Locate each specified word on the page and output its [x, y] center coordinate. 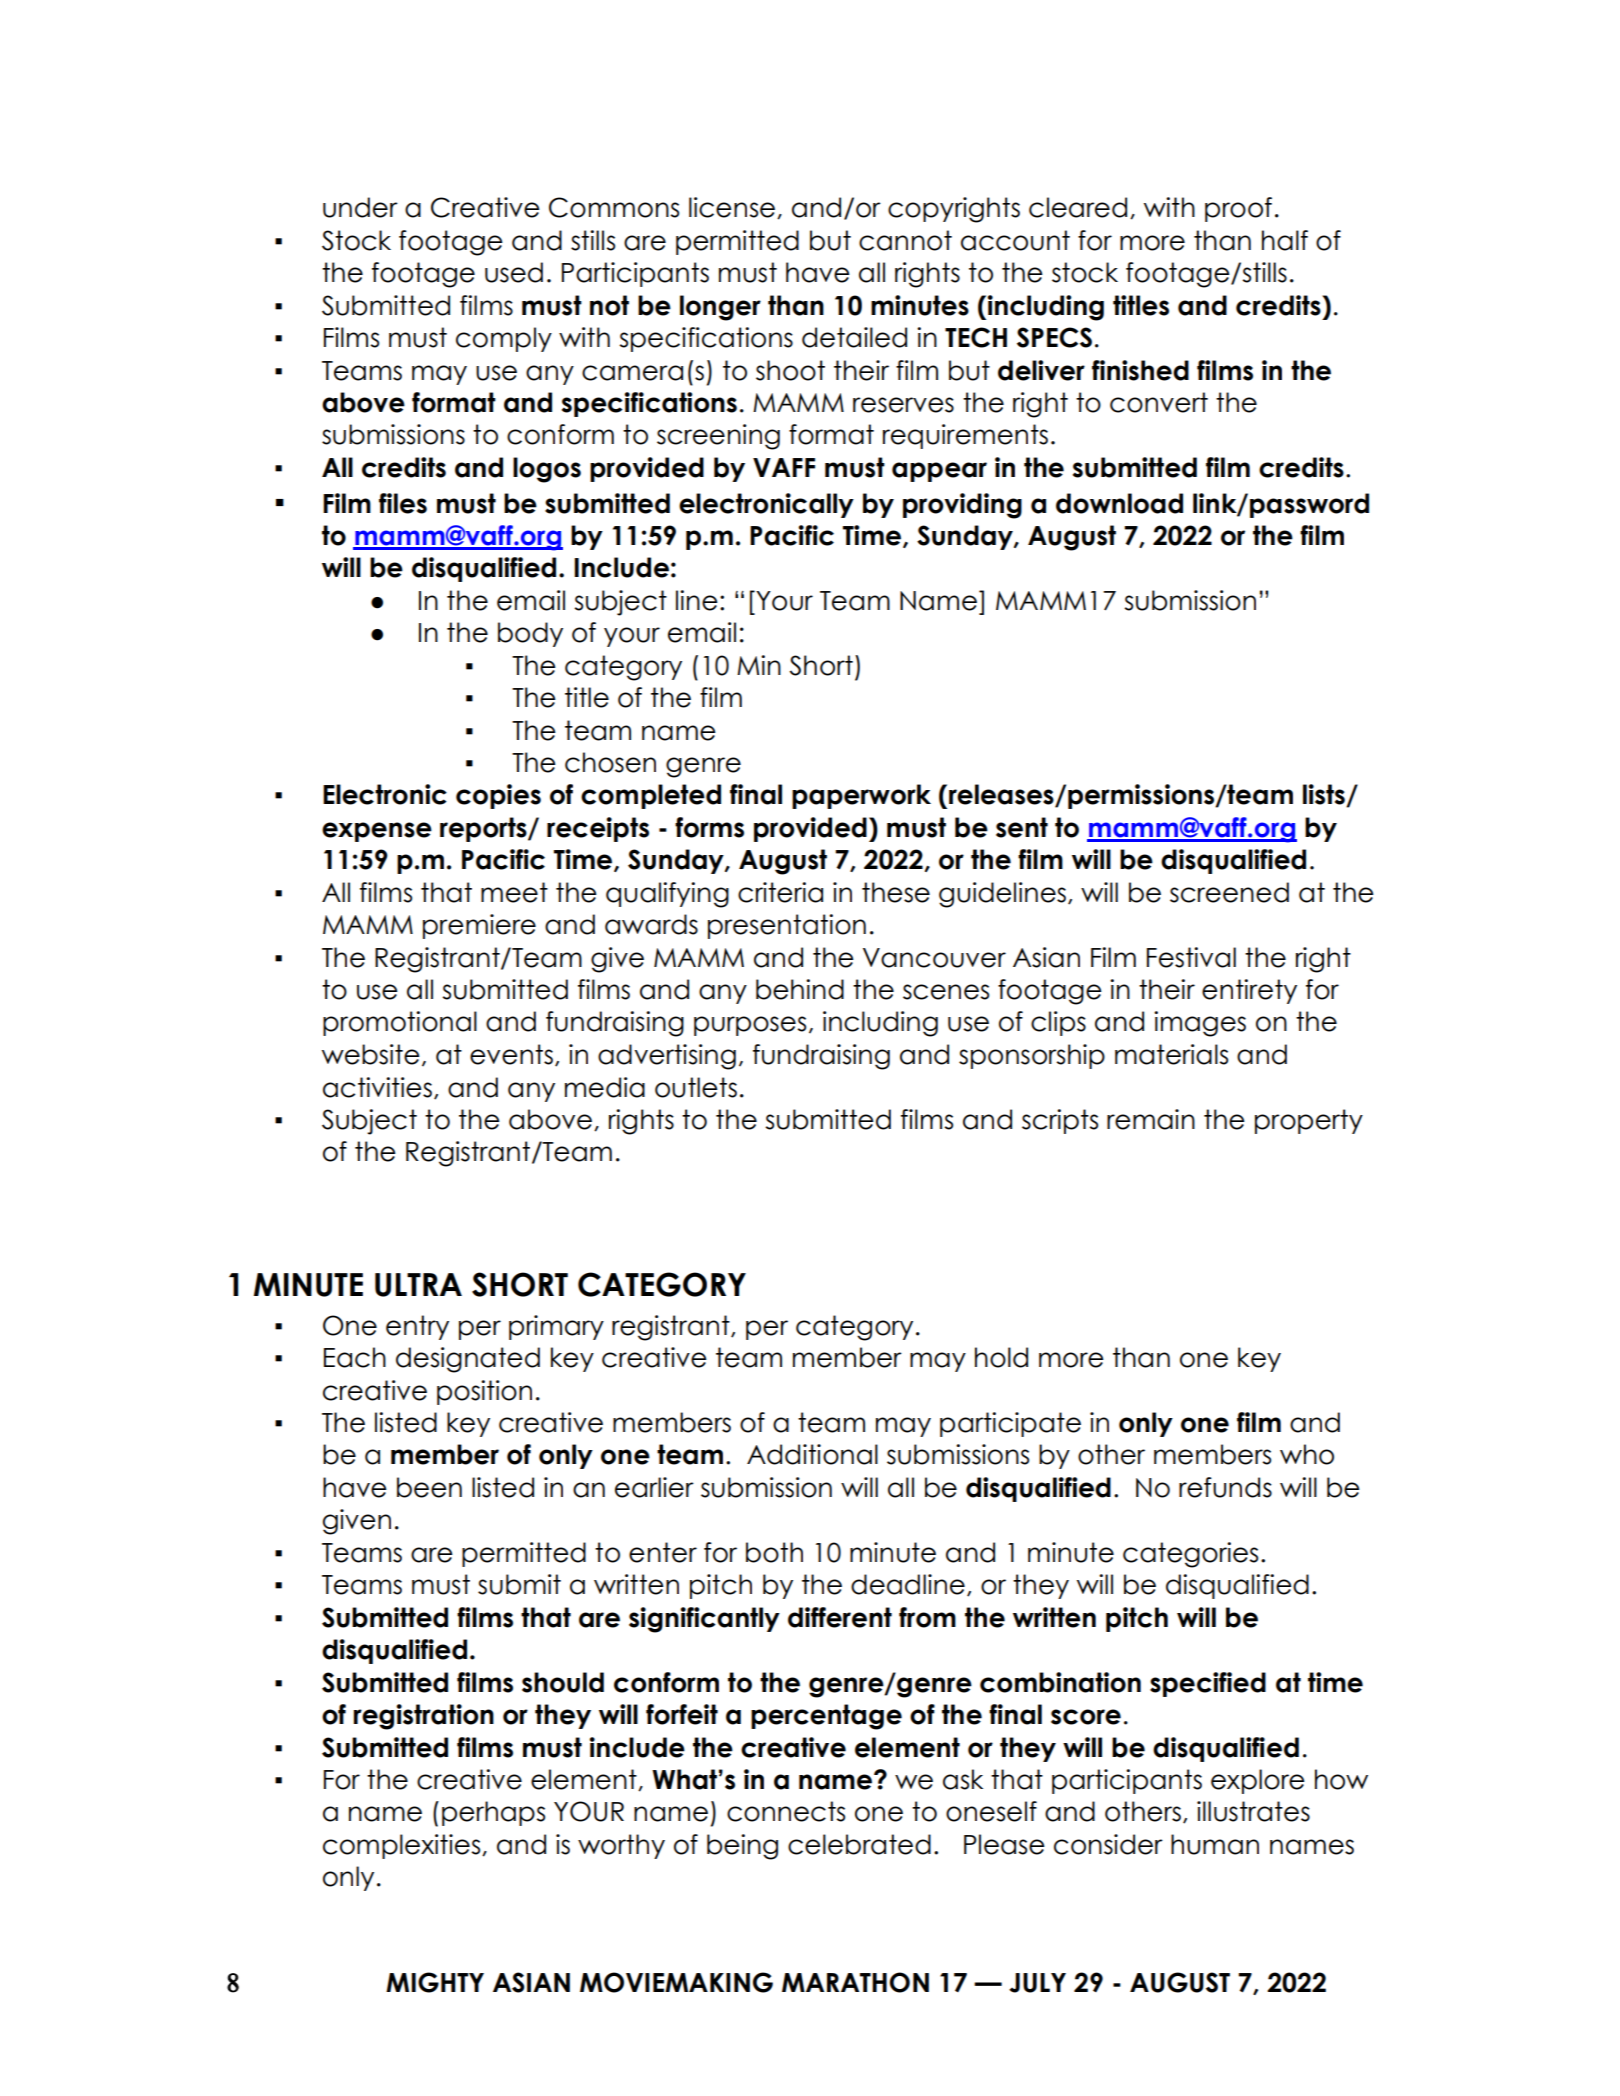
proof [1238, 209]
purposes [750, 1026]
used [514, 272]
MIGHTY [435, 1982]
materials [1171, 1054]
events [511, 1054]
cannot [905, 240]
